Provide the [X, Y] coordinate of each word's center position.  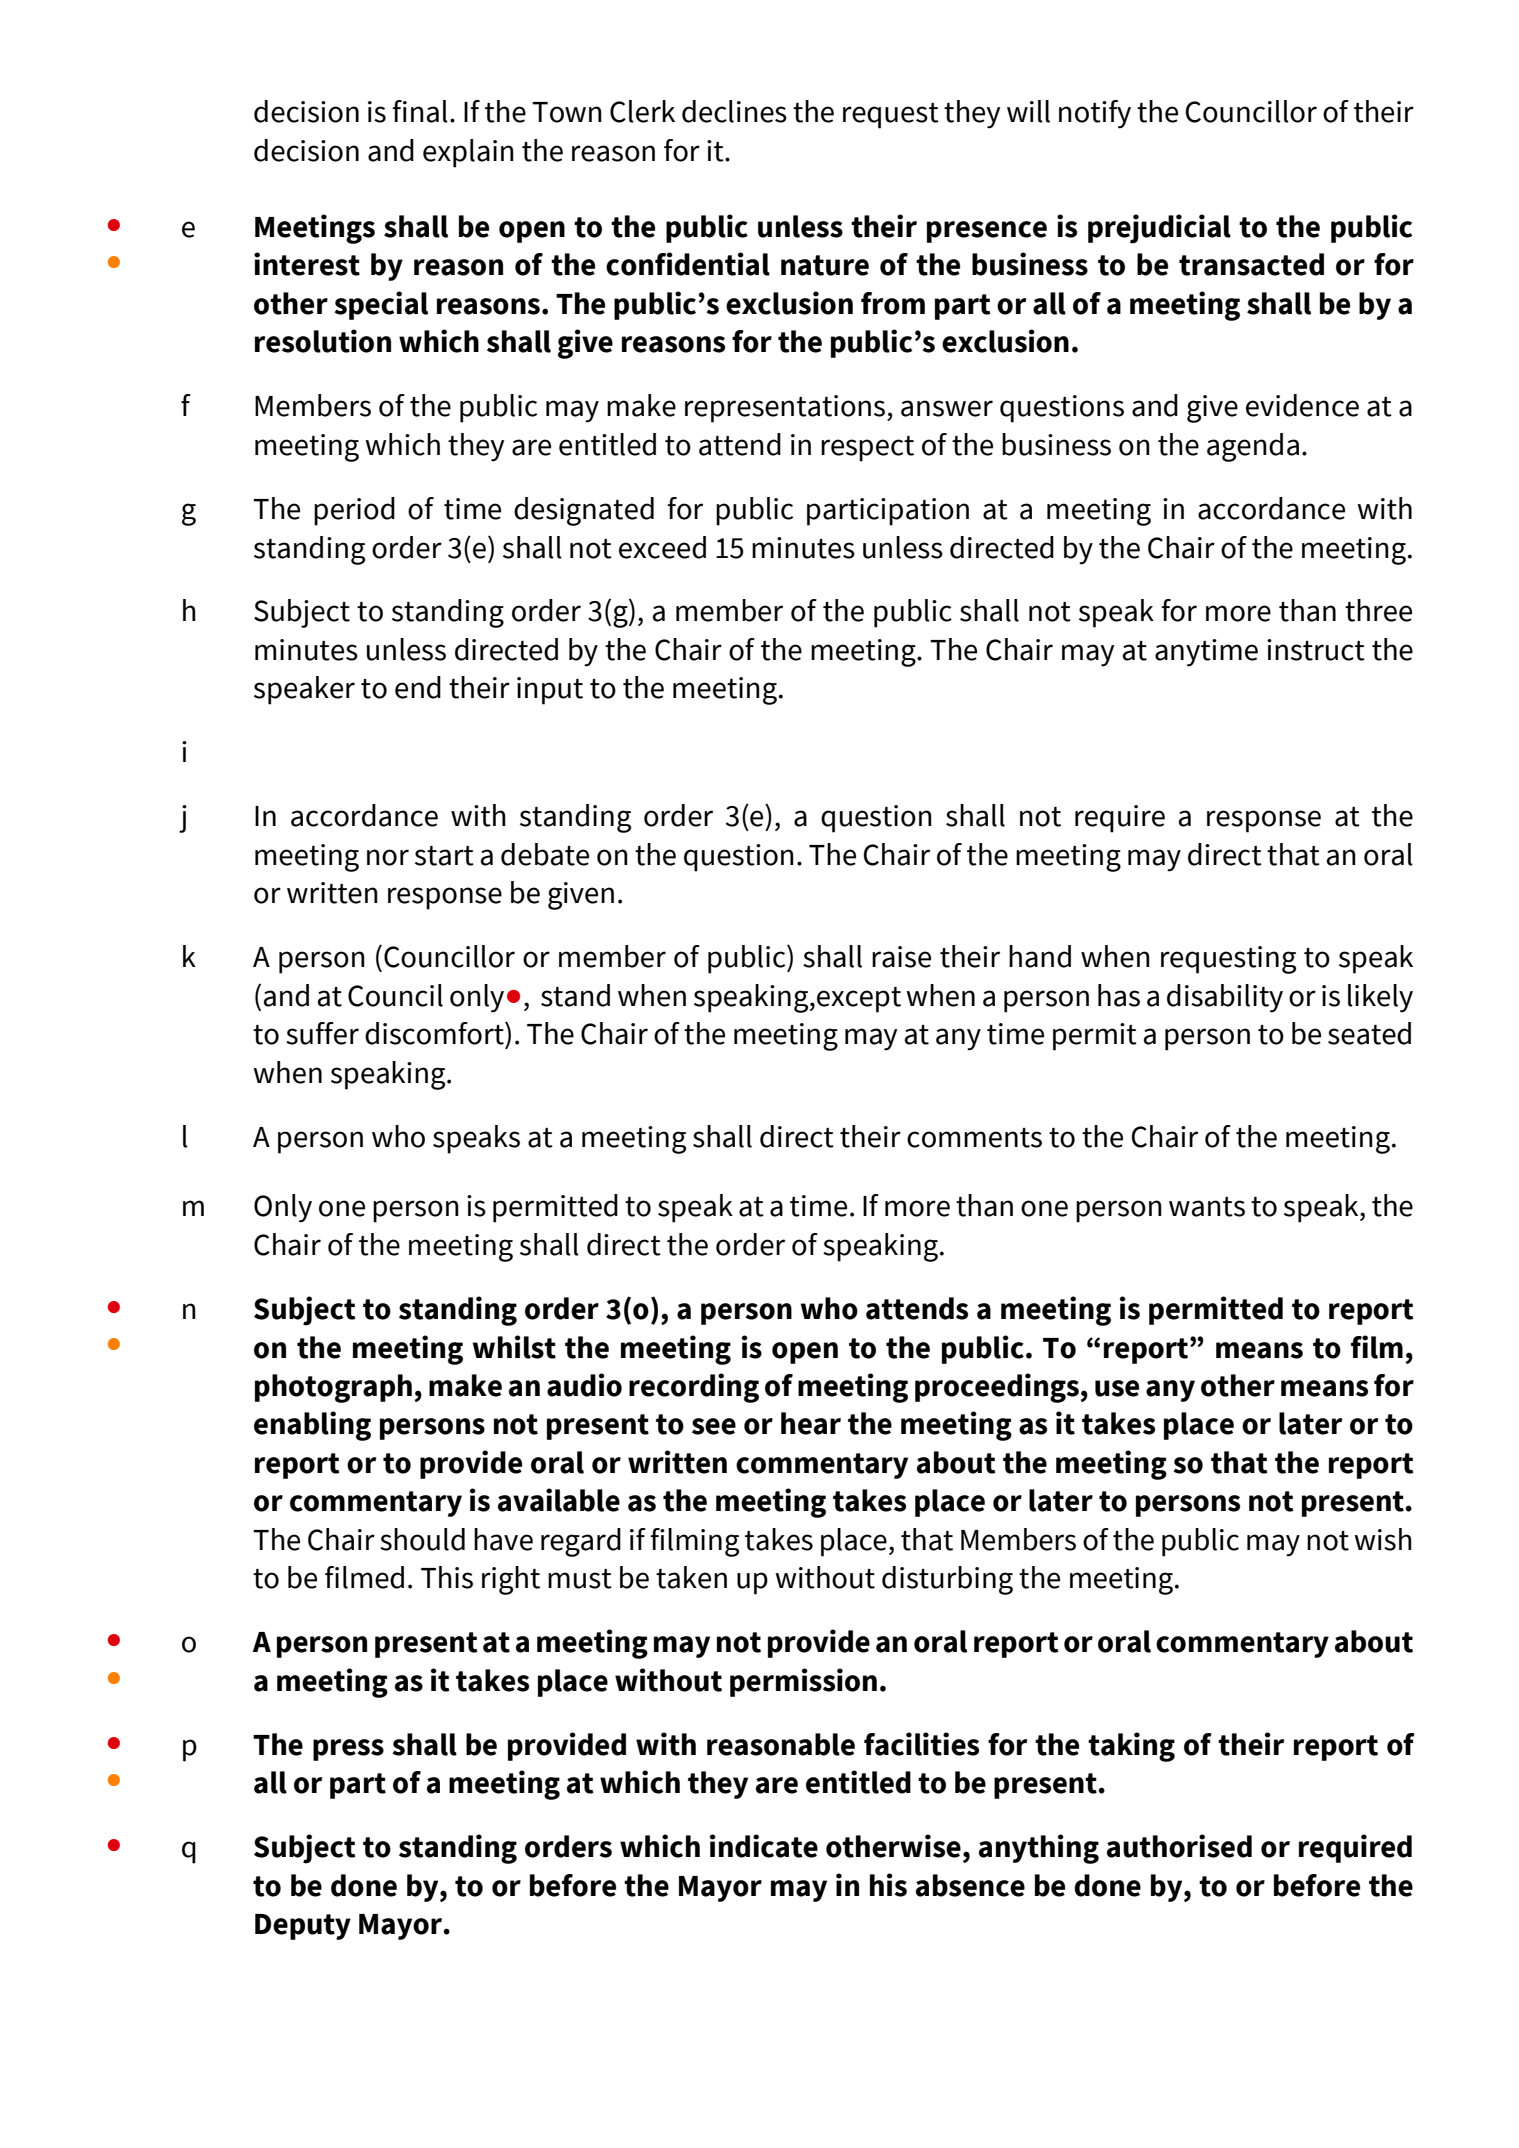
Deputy [303, 1927]
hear [811, 1423]
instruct [1316, 650]
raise [901, 957]
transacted [1251, 264]
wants [1207, 1207]
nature [825, 265]
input [550, 691]
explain [468, 153]
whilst [514, 1347]
